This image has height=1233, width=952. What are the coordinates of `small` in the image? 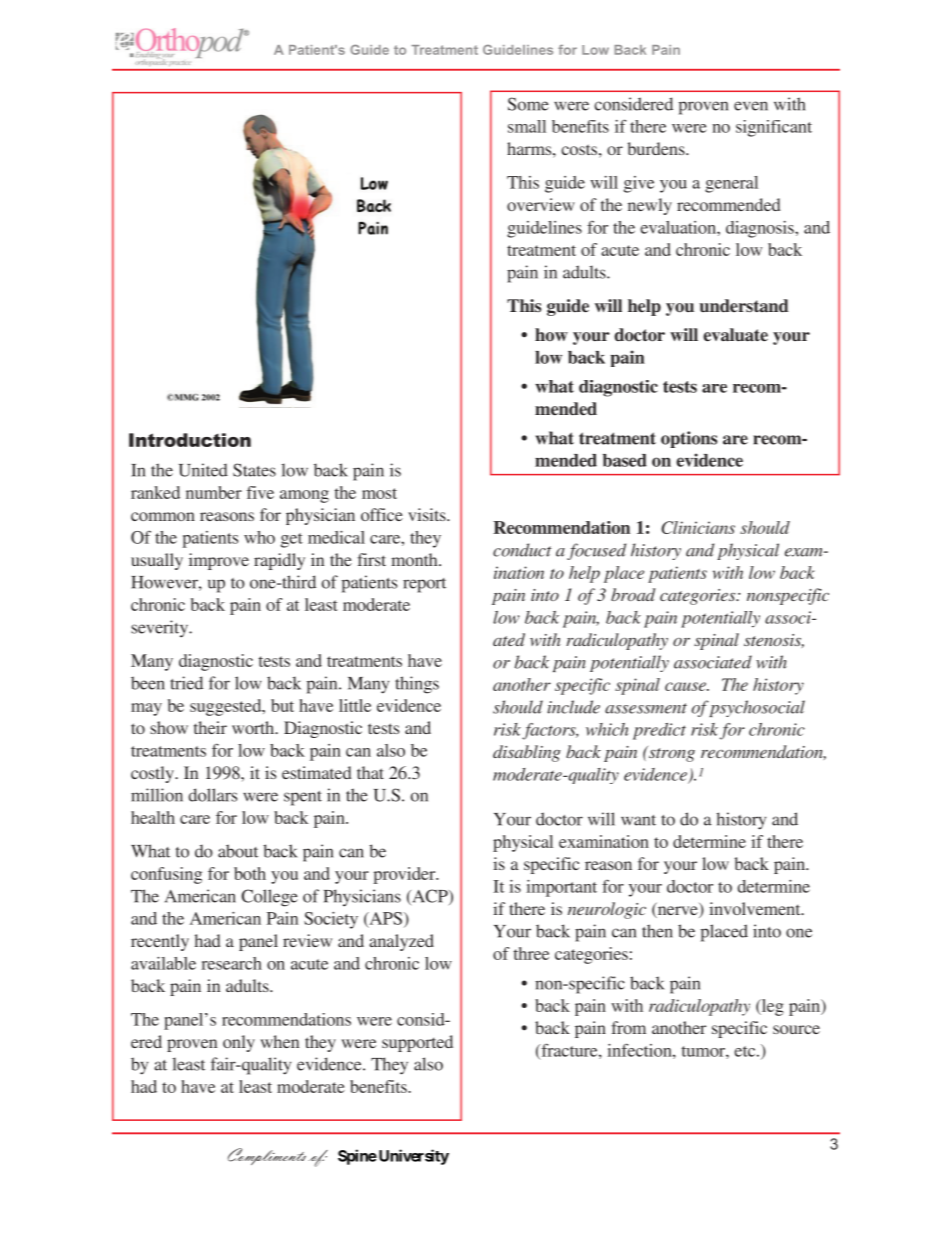 It's located at (527, 126).
